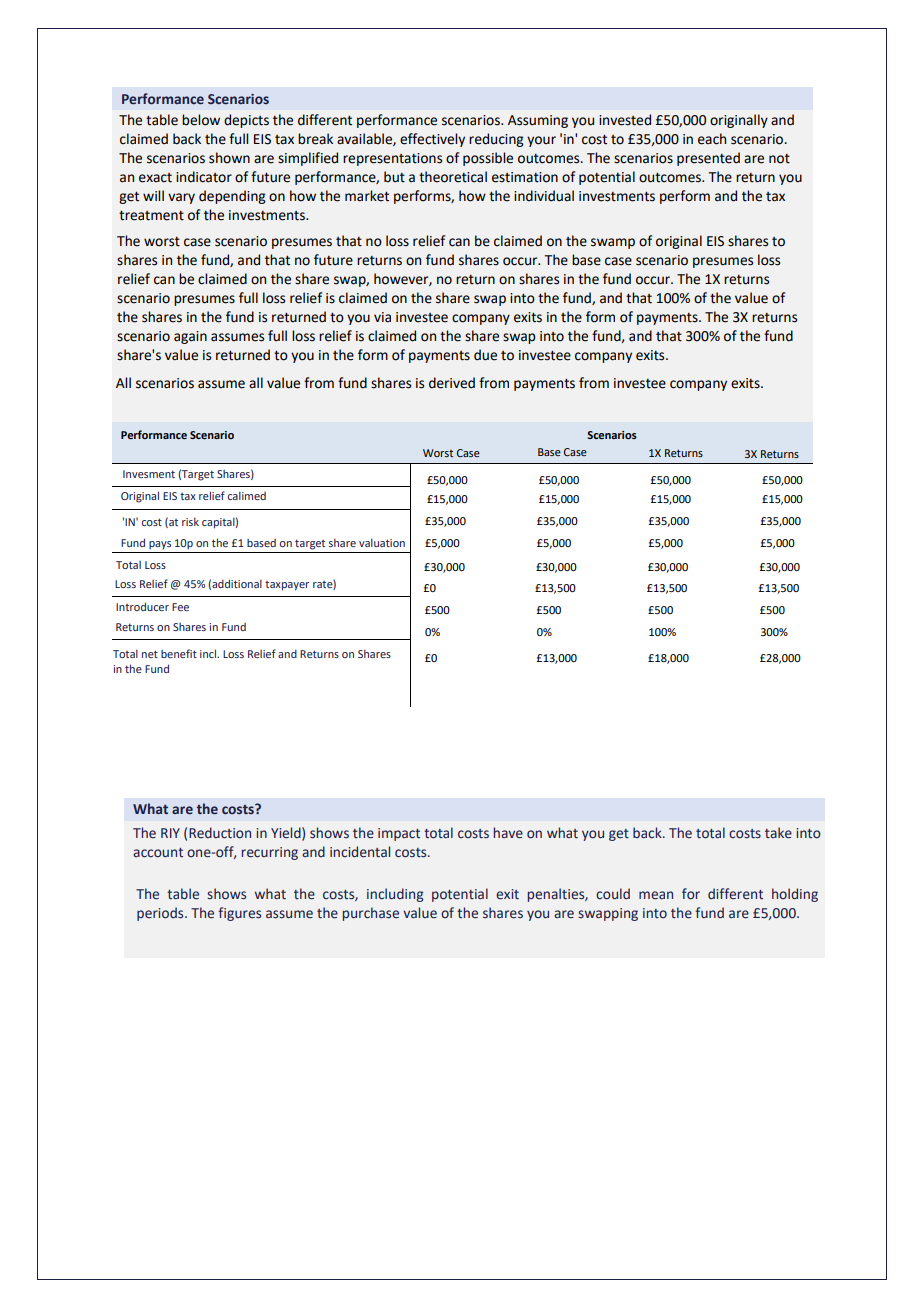  What do you see at coordinates (179, 653) in the document?
I see `benefit` at bounding box center [179, 653].
